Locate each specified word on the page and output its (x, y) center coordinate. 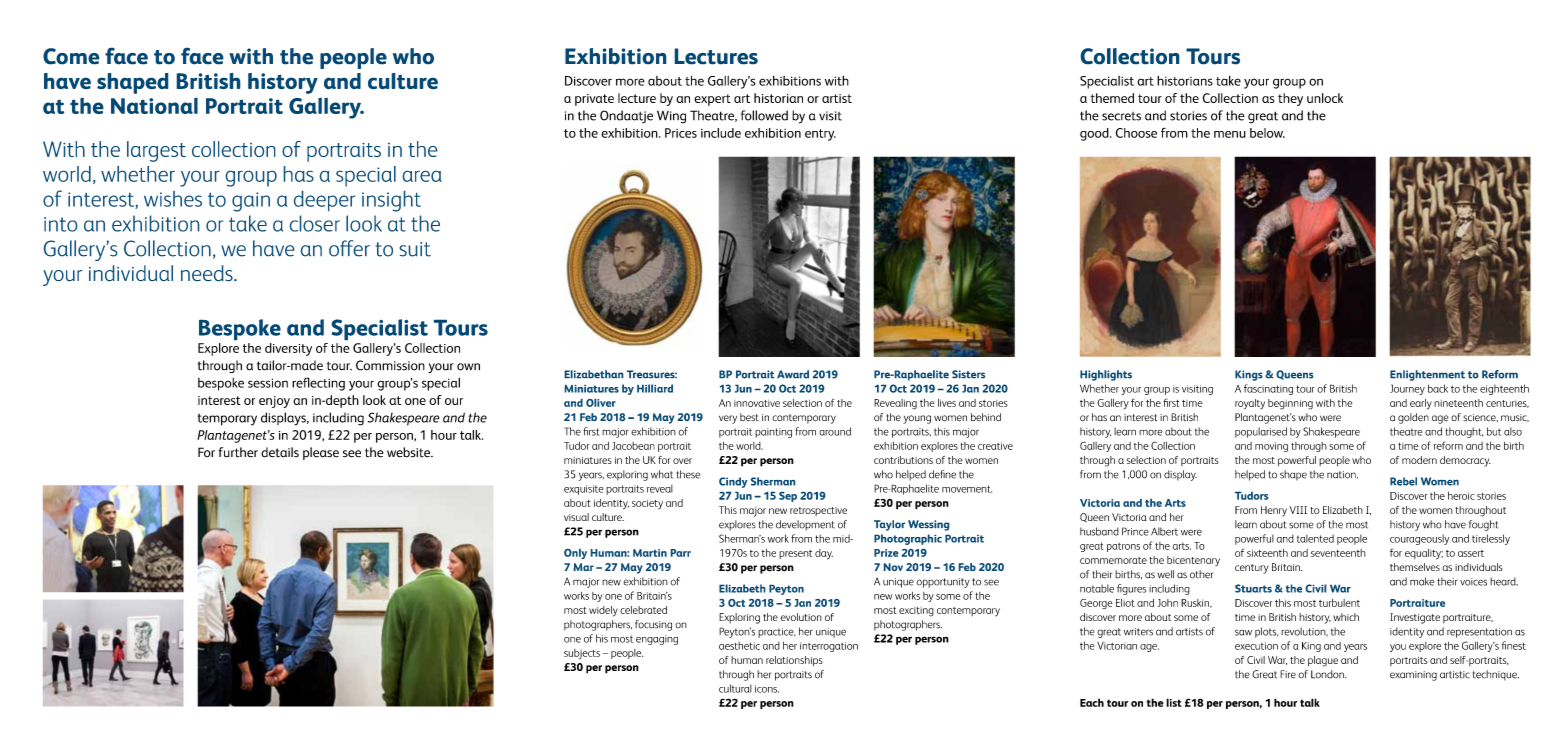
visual (576, 517)
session (268, 383)
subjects (582, 654)
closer (315, 223)
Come (71, 56)
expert (712, 100)
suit (415, 249)
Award (793, 374)
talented (1315, 538)
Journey (1407, 389)
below (1267, 133)
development (805, 525)
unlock (1325, 98)
